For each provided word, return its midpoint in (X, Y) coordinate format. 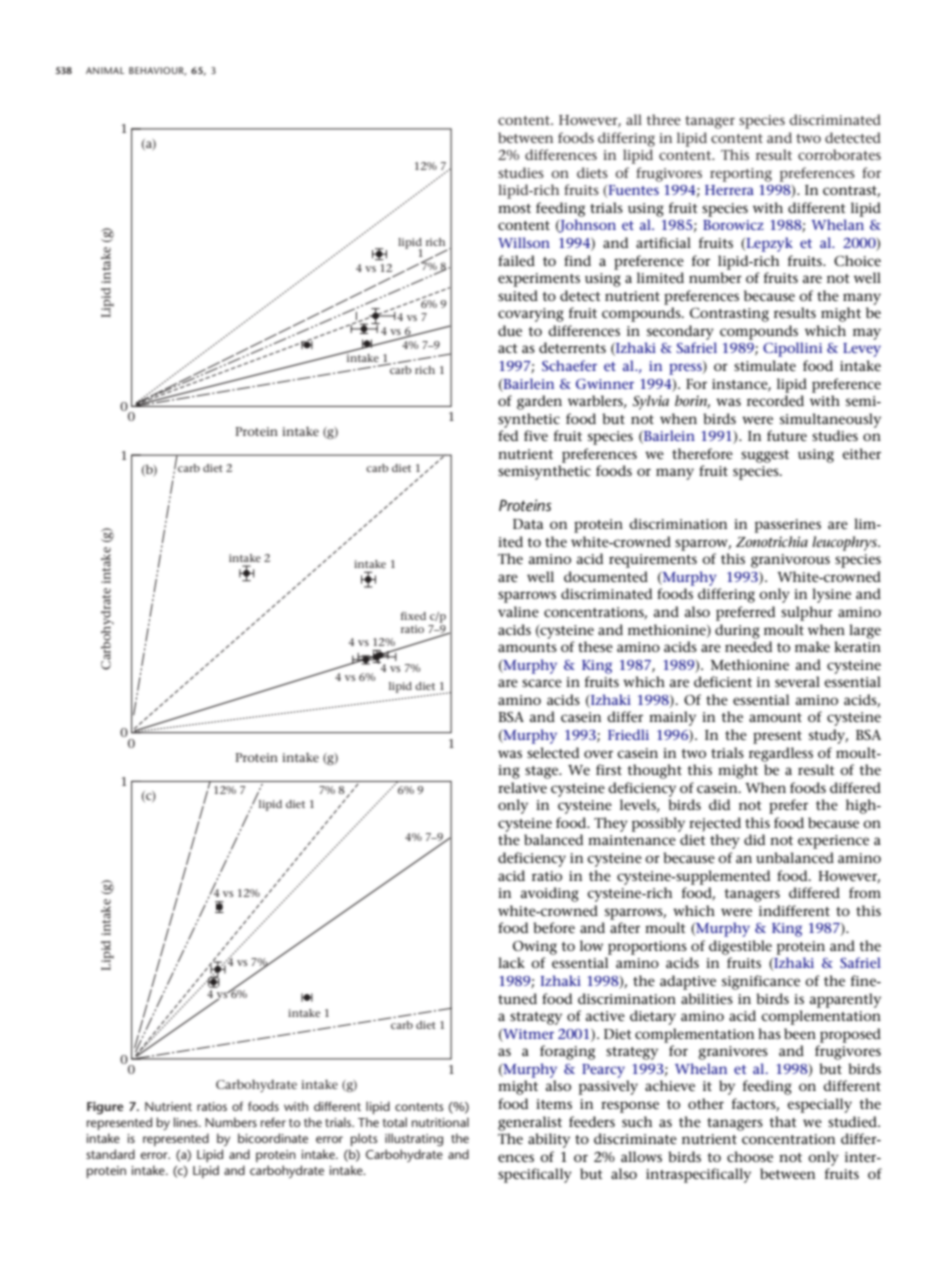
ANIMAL (105, 70)
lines (187, 1122)
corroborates (839, 154)
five (536, 435)
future (787, 435)
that (783, 1121)
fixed (413, 616)
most (514, 208)
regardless (781, 754)
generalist (530, 1123)
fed (508, 435)
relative (522, 787)
